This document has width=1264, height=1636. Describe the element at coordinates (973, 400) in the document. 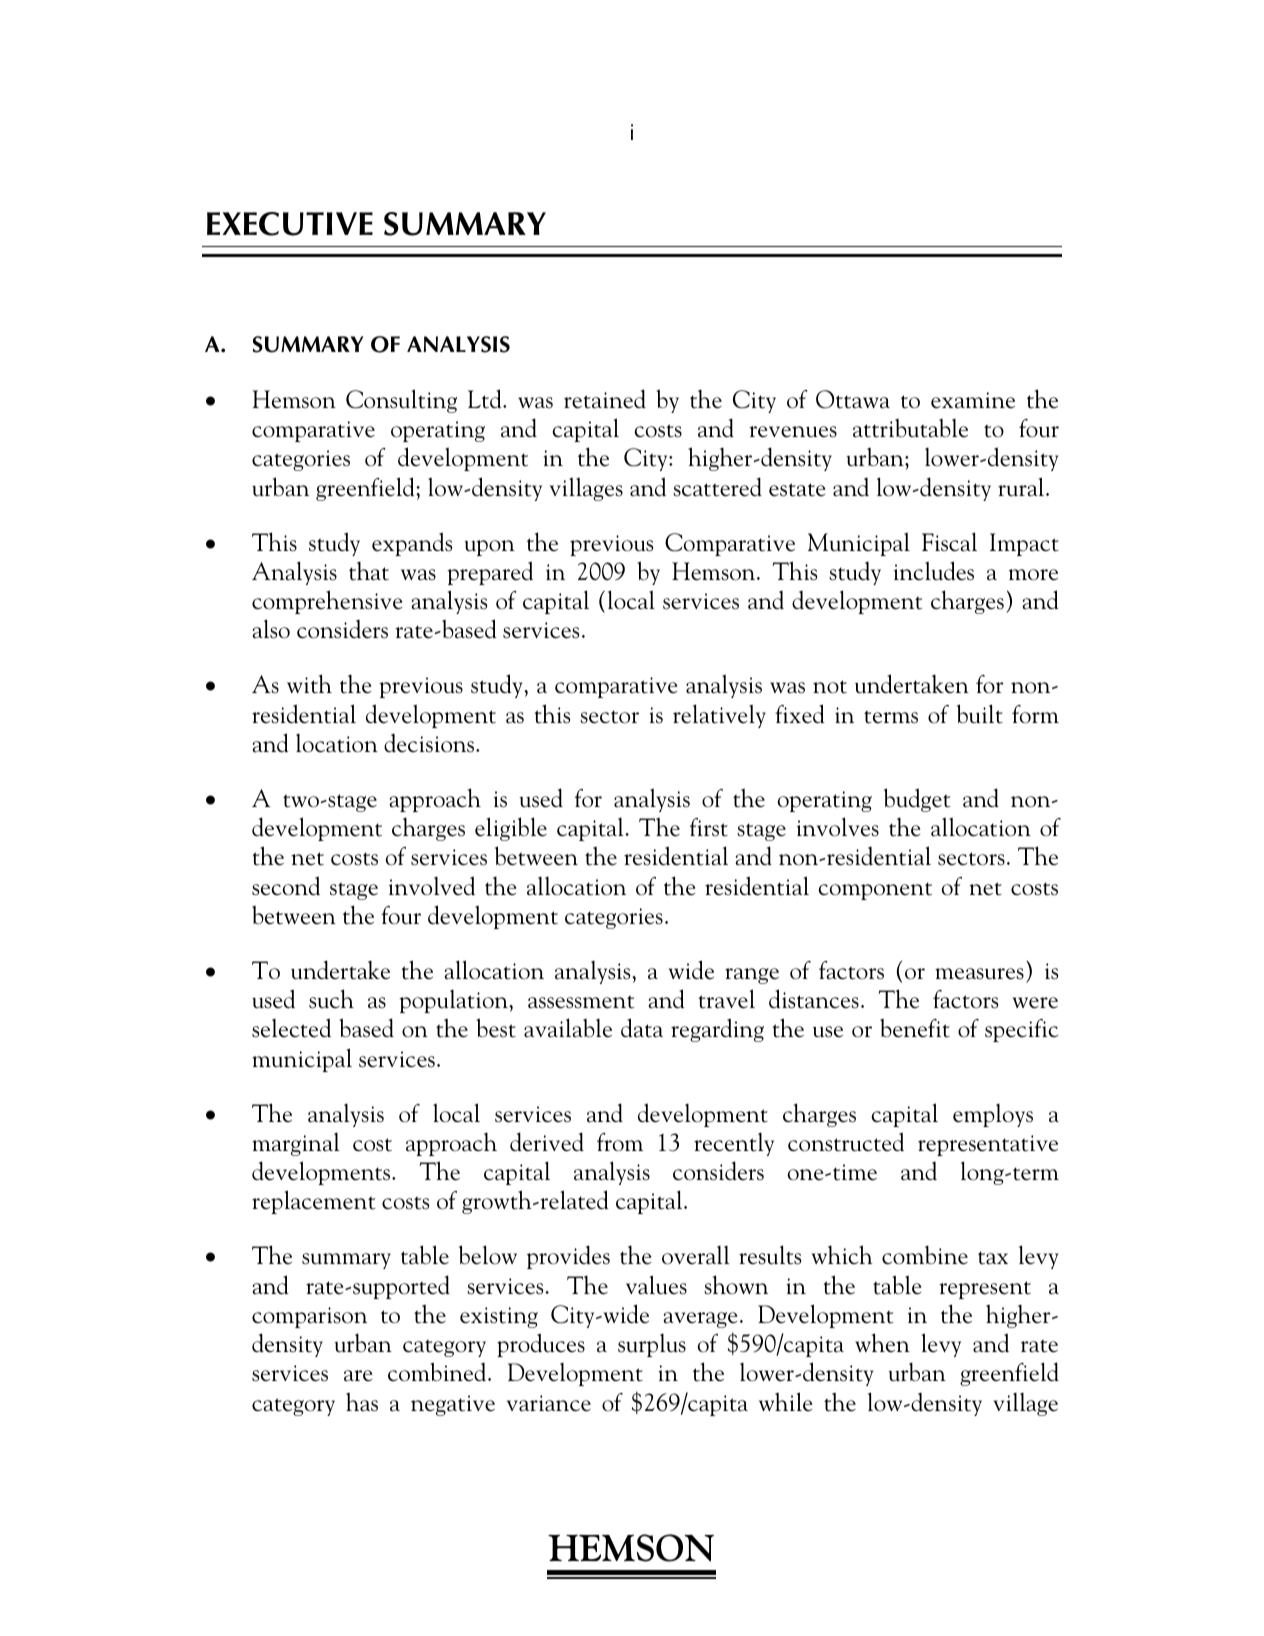

I see `examine` at that location.
